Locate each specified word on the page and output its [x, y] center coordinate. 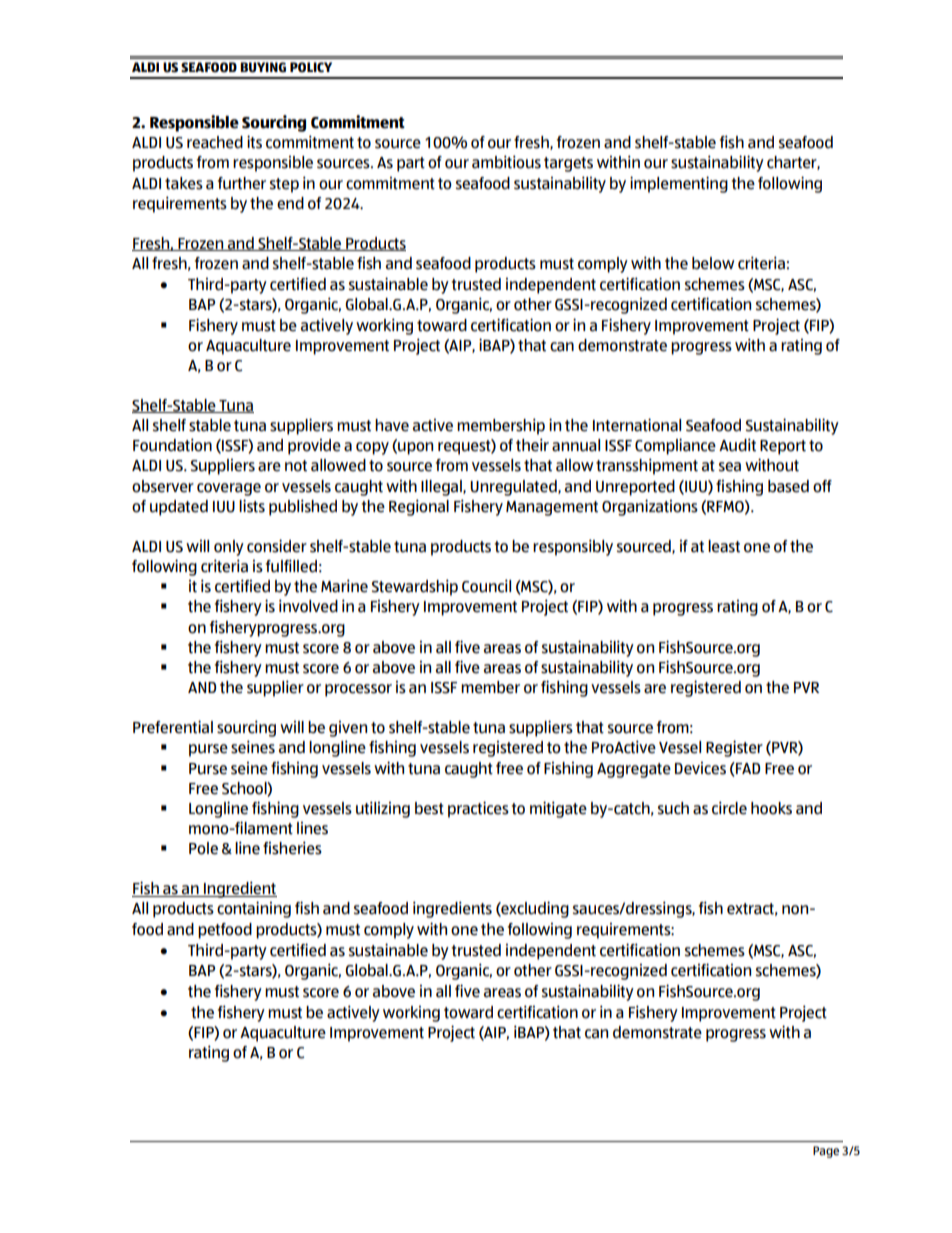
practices [478, 809]
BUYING [263, 67]
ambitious [506, 162]
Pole [203, 848]
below [713, 263]
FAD [747, 769]
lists [252, 506]
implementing [679, 184]
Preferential [173, 727]
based [788, 486]
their [532, 445]
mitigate [558, 809]
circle [729, 808]
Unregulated [514, 488]
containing [254, 909]
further [242, 183]
